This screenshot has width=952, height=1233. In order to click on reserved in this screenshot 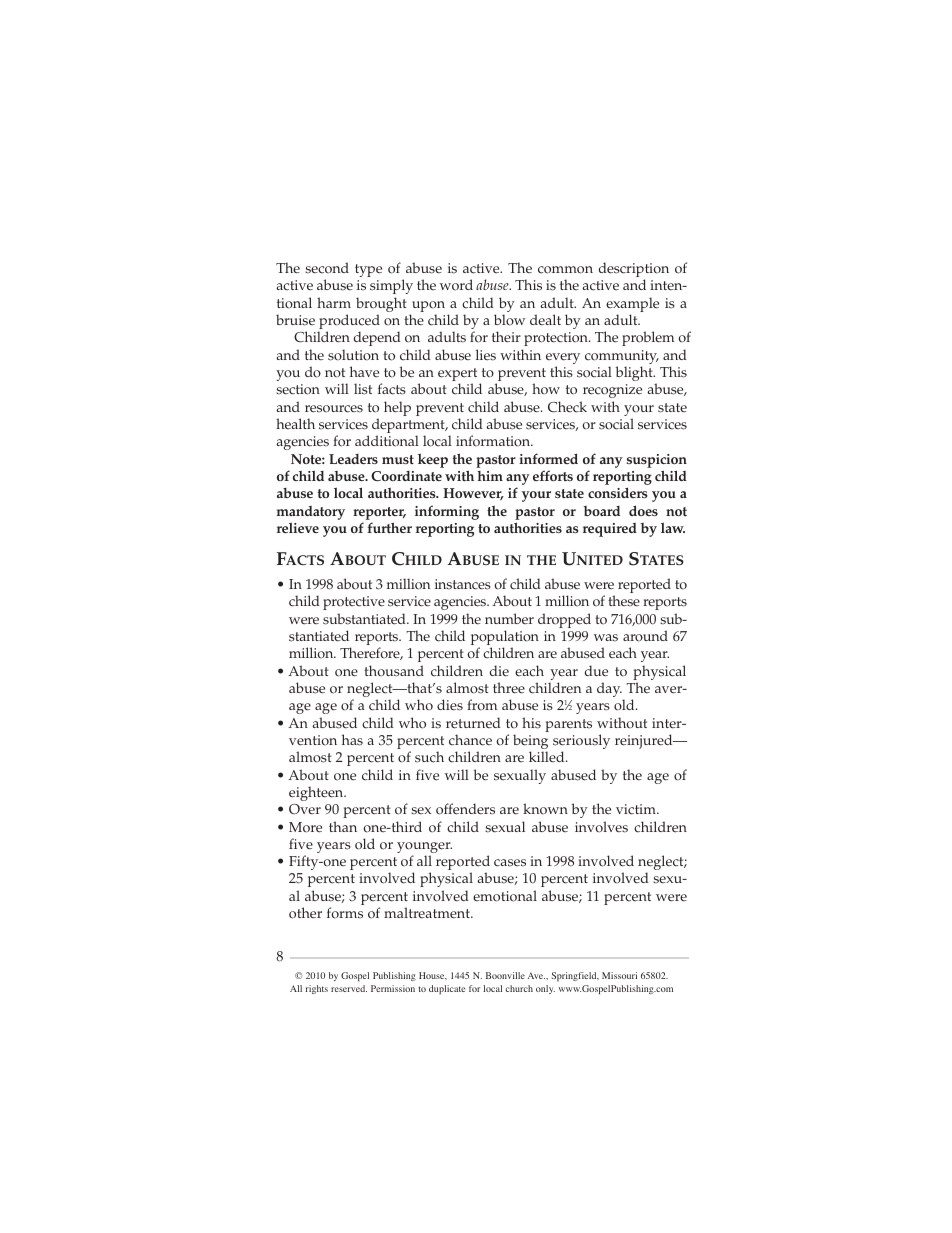, I will do `click(349, 988)`.
